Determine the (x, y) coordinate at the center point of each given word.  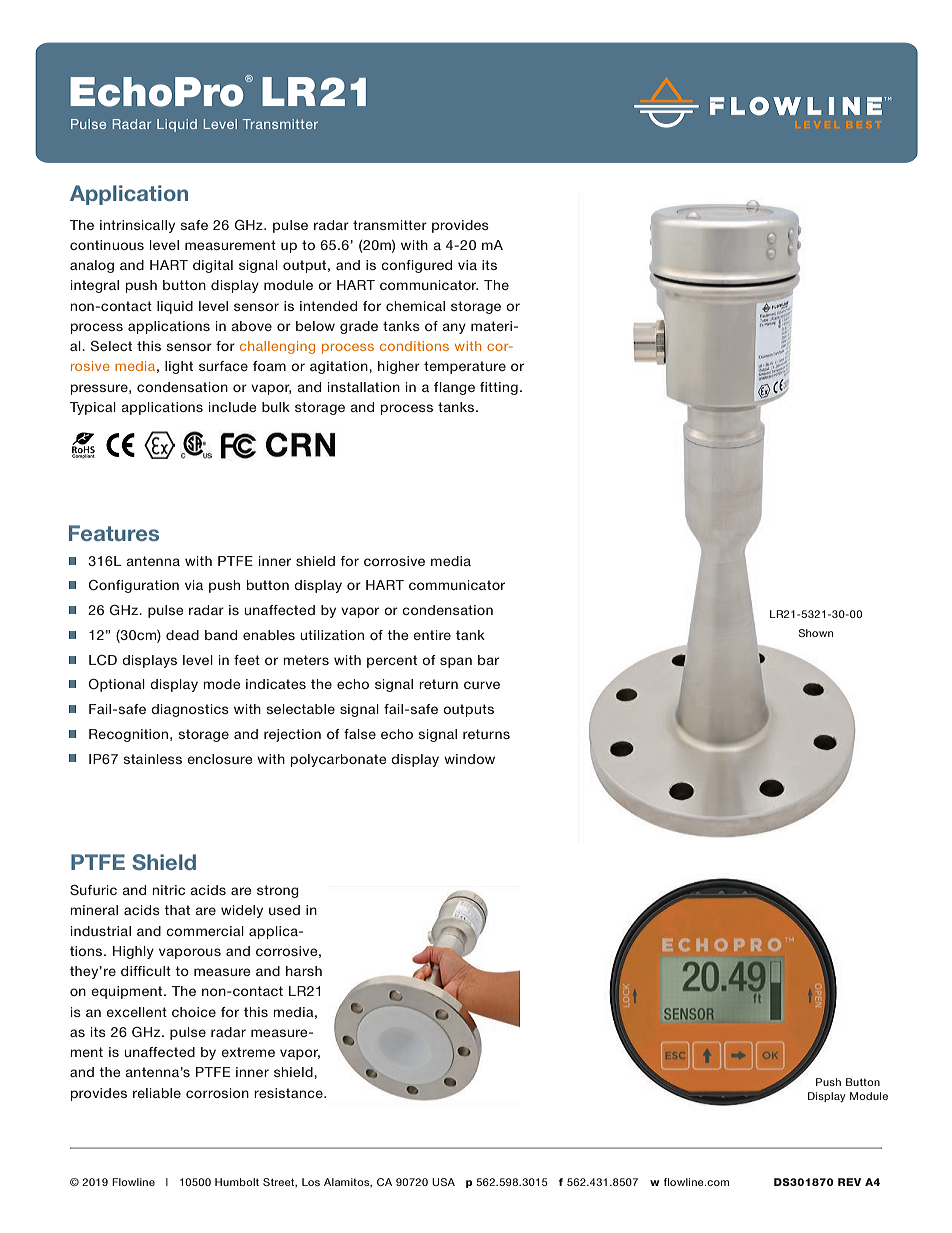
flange (454, 388)
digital (213, 266)
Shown (816, 633)
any (454, 328)
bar (488, 660)
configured (416, 266)
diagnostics (190, 710)
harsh (304, 971)
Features (114, 533)
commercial (205, 931)
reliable (157, 1093)
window (469, 759)
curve (482, 685)
